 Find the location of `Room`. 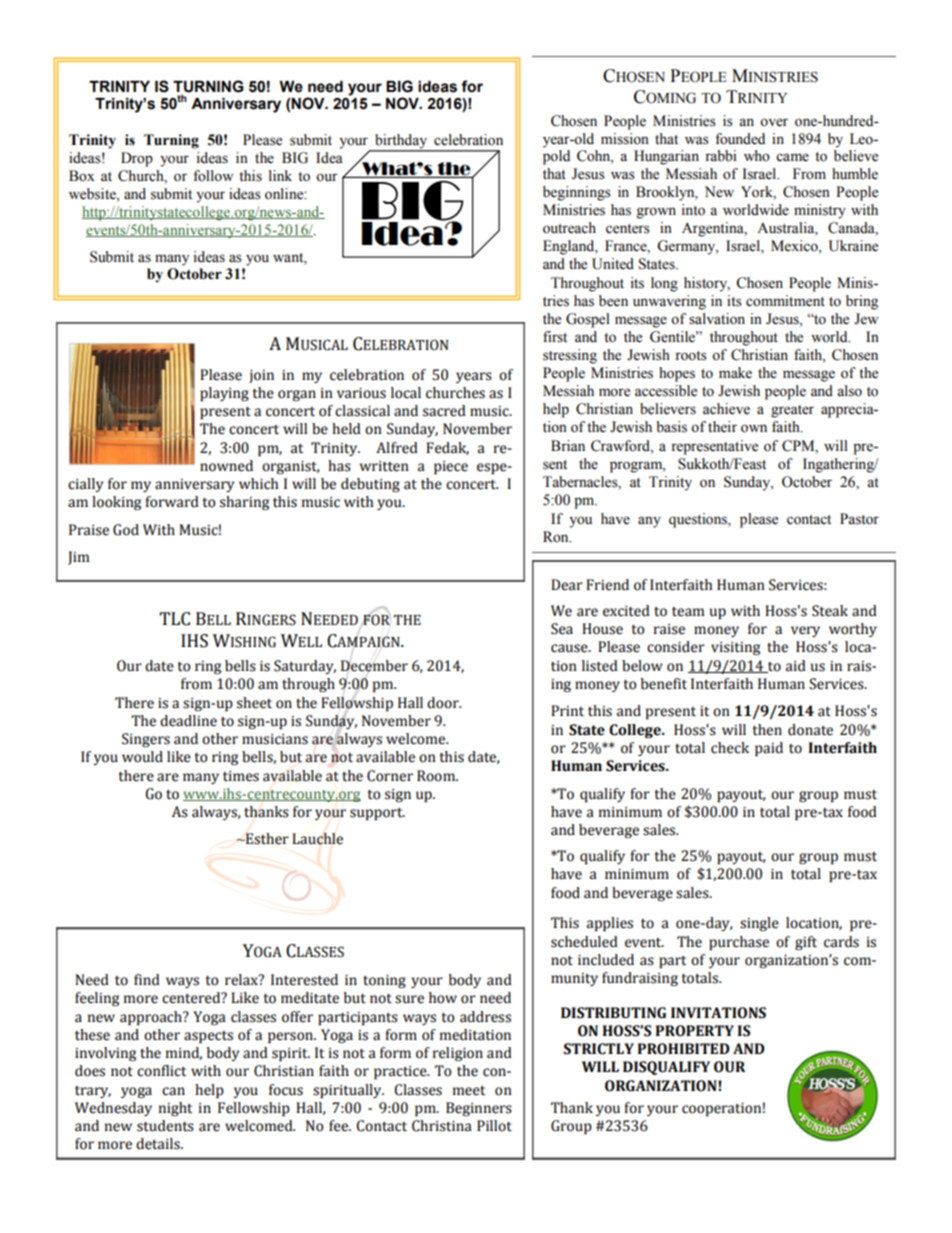

Room is located at coordinates (437, 776).
